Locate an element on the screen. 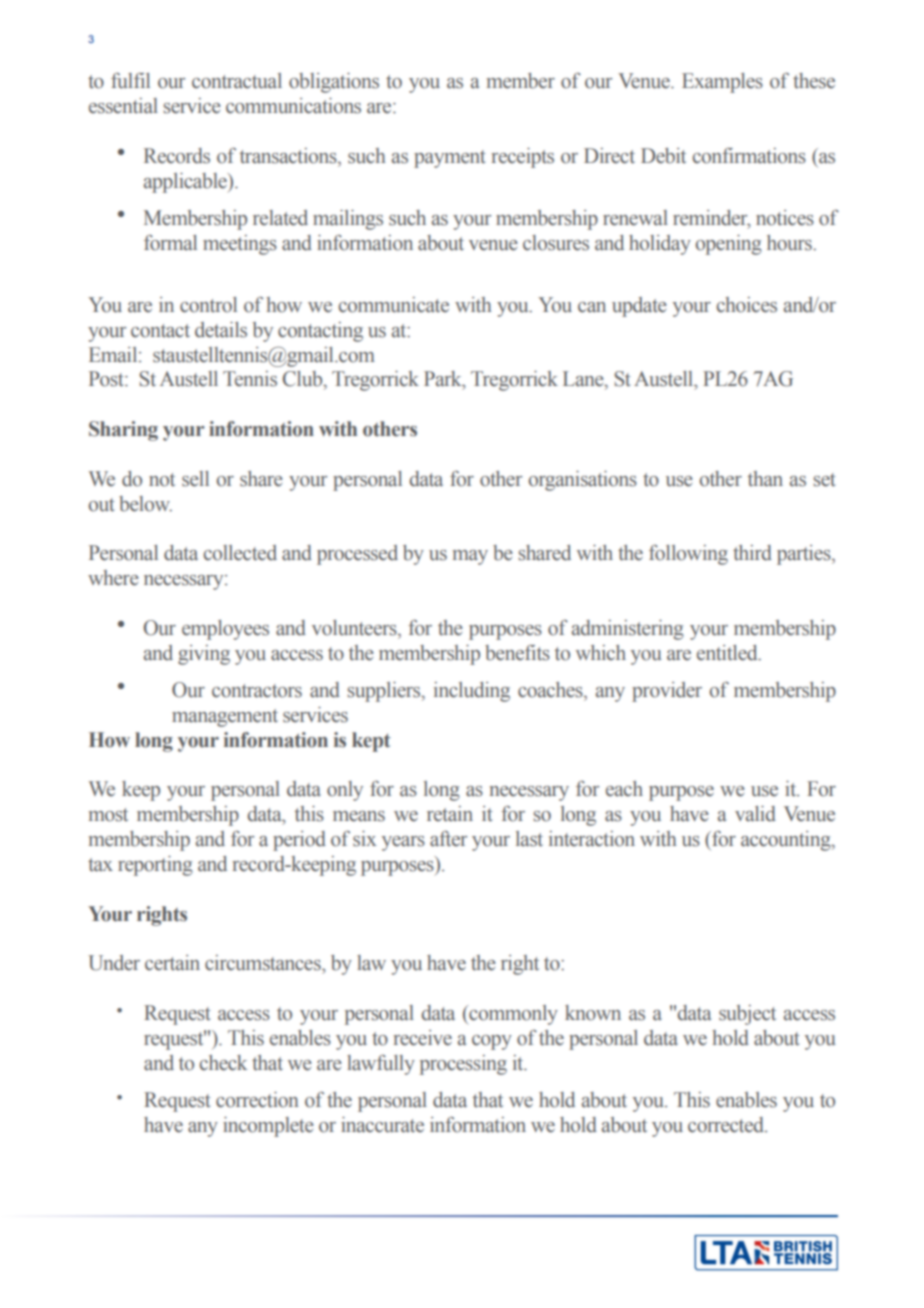 The image size is (924, 1308). check is located at coordinates (223, 1063).
